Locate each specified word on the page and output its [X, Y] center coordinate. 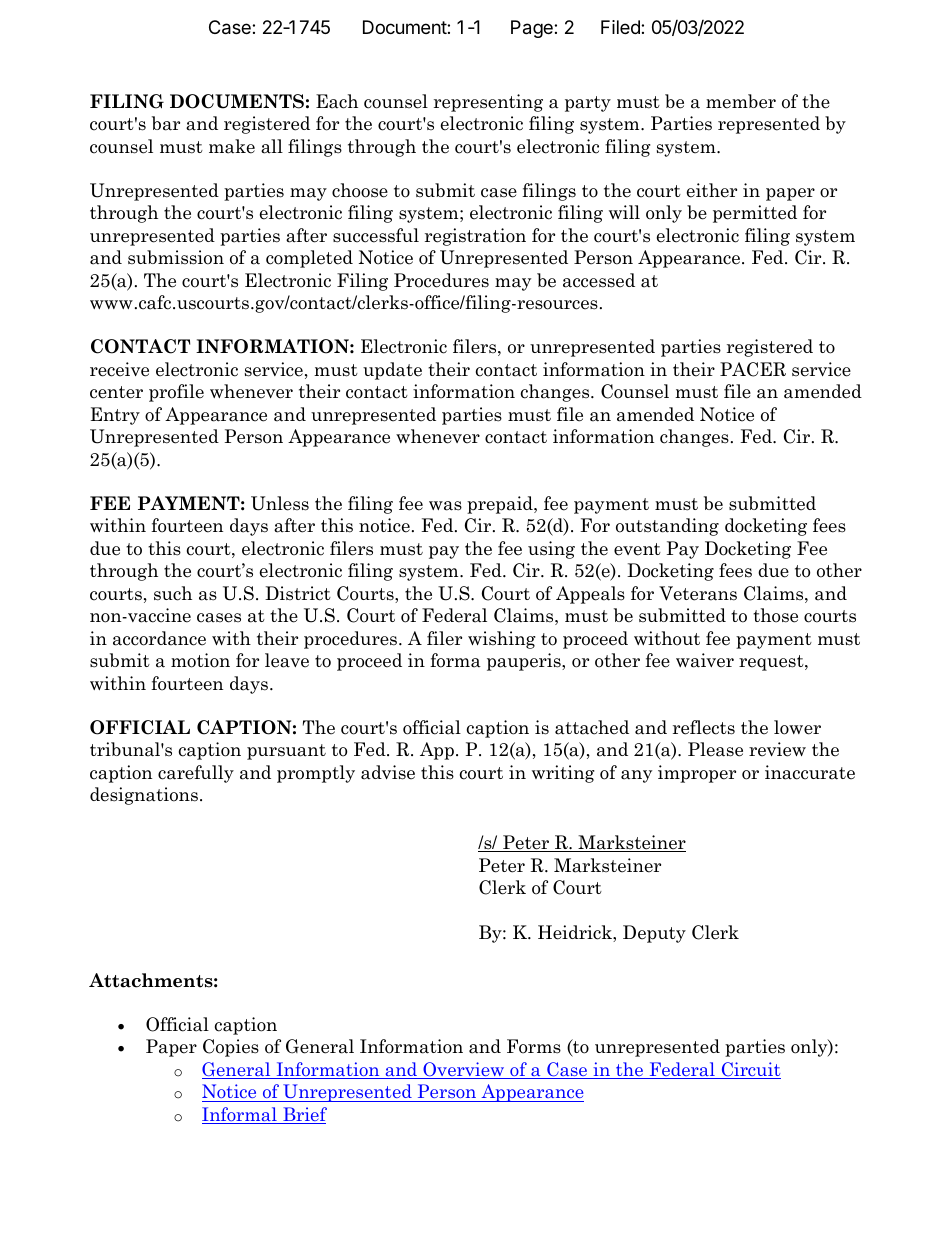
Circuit [750, 1070]
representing [488, 103]
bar [166, 123]
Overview [464, 1070]
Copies [231, 1048]
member [741, 101]
